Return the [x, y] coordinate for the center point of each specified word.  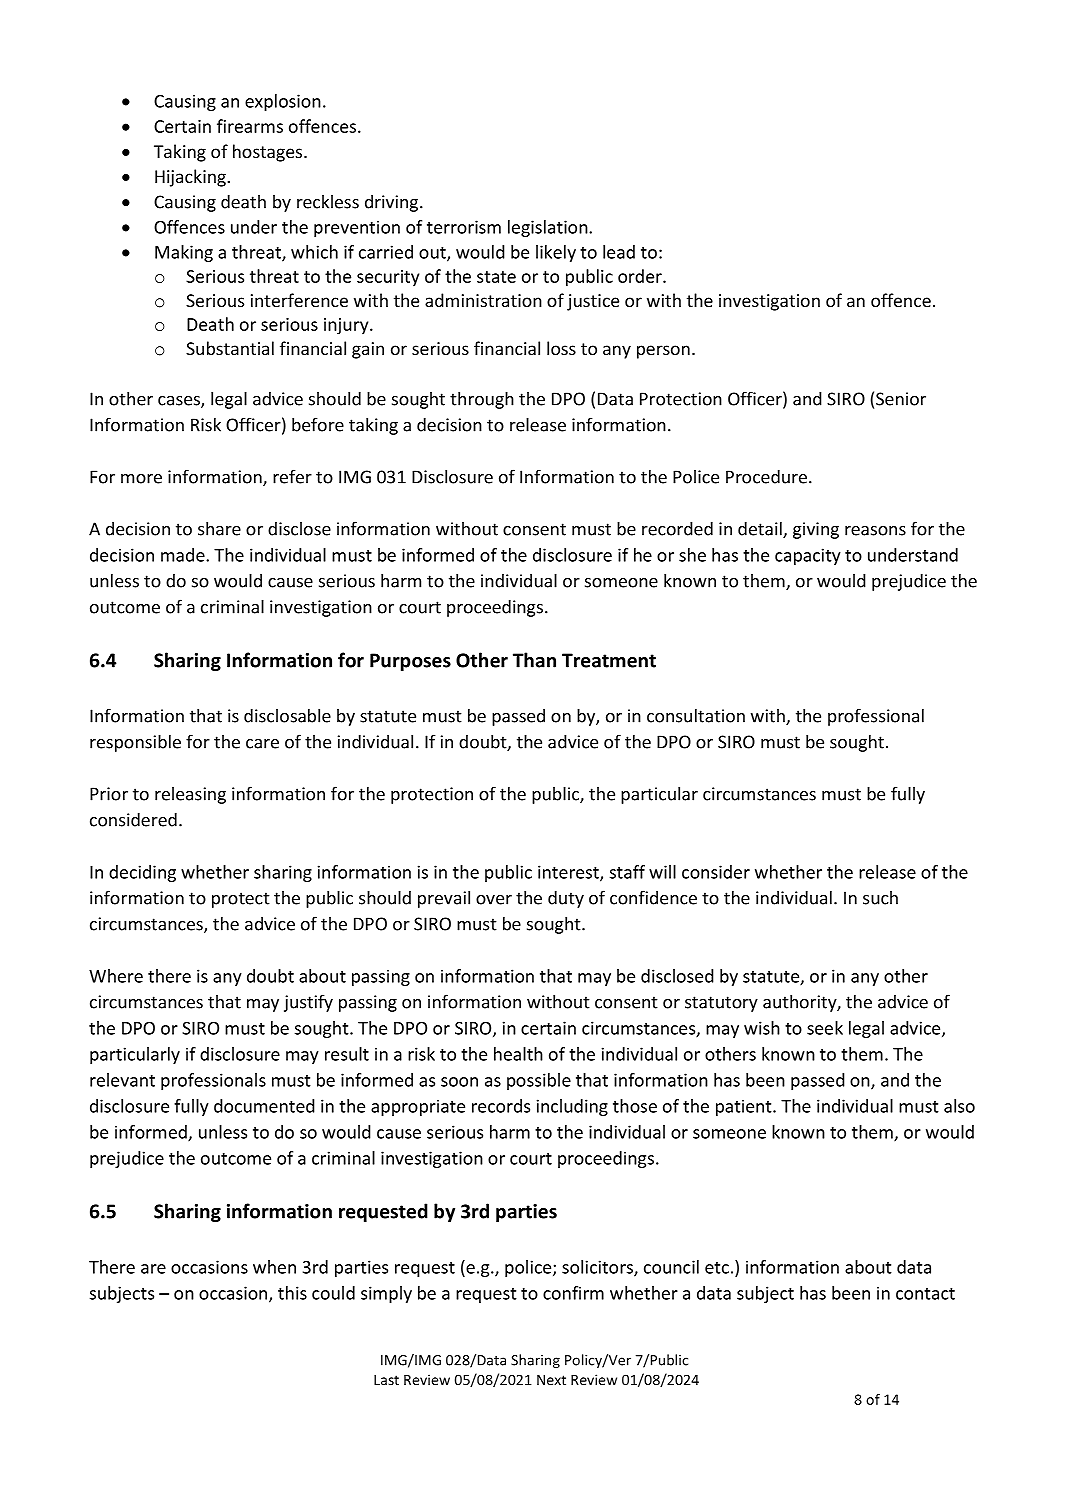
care [262, 744]
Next [551, 1380]
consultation [696, 715]
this [292, 1293]
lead [619, 252]
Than [534, 660]
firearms [250, 126]
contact [925, 1294]
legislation [549, 228]
